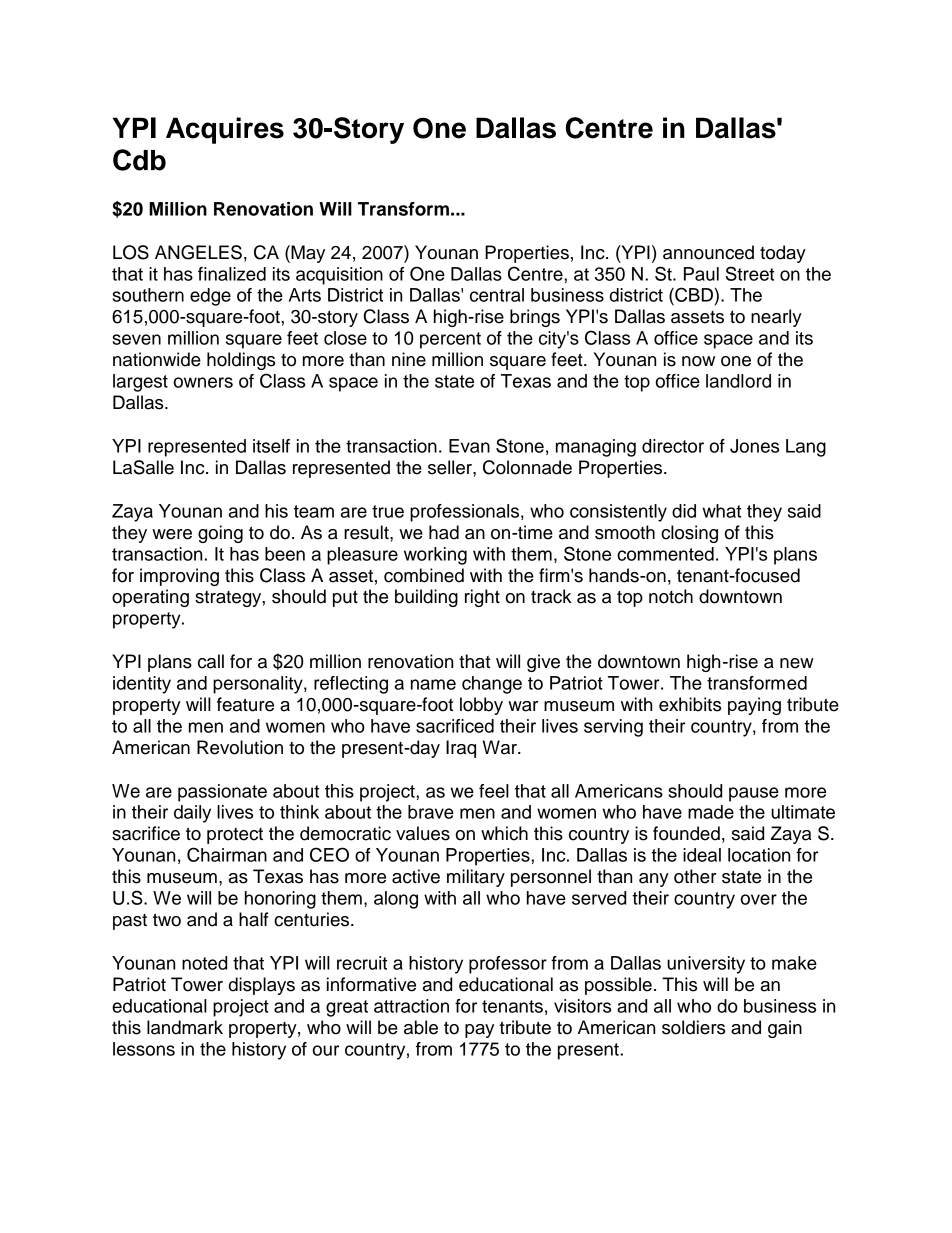 This page has width=952, height=1233. What do you see at coordinates (185, 1027) in the page?
I see `landmark` at bounding box center [185, 1027].
